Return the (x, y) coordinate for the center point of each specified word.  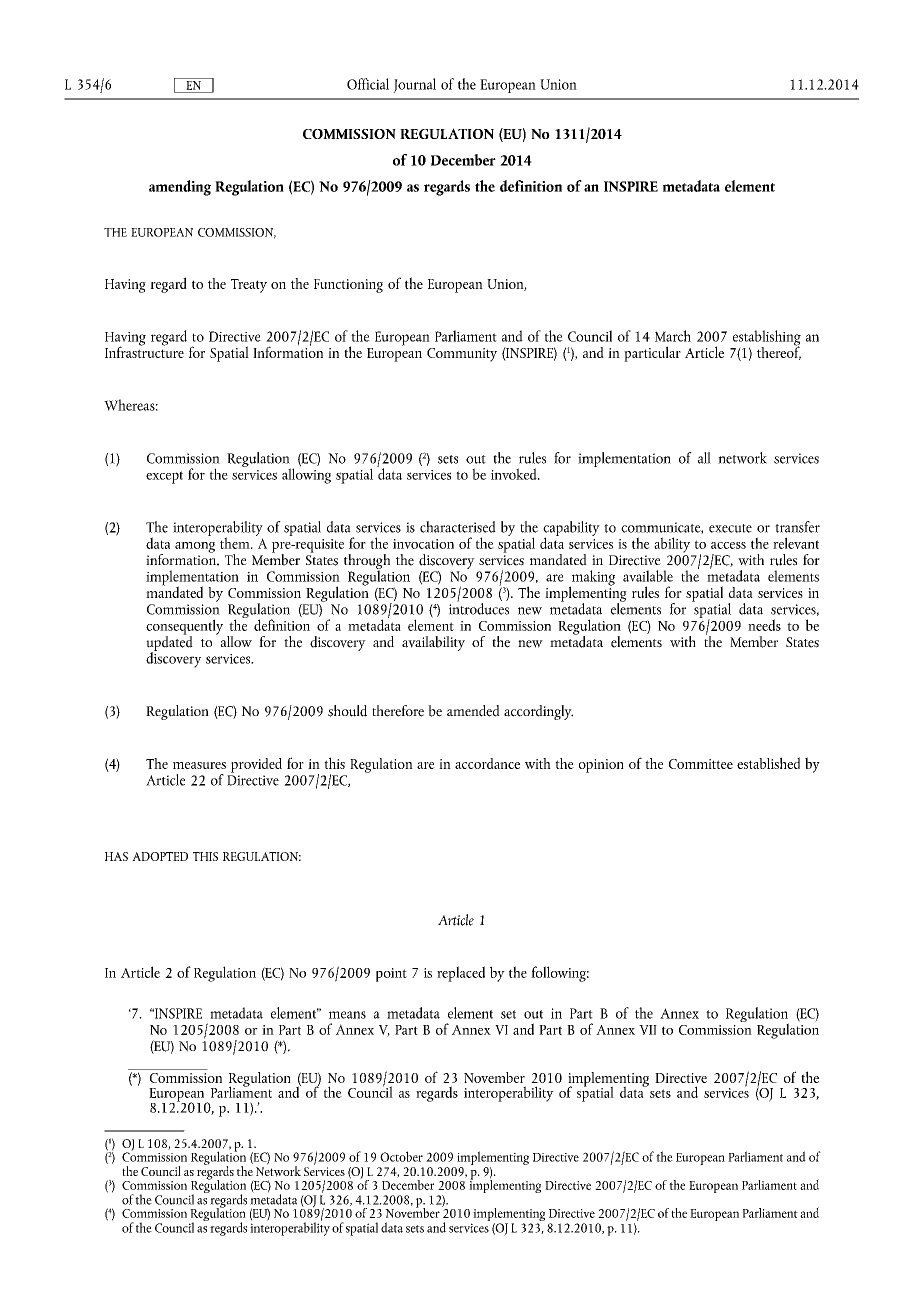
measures (199, 765)
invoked (515, 474)
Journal (414, 85)
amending (180, 188)
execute (730, 528)
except (164, 477)
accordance (487, 763)
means (347, 1015)
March (673, 336)
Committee (701, 764)
